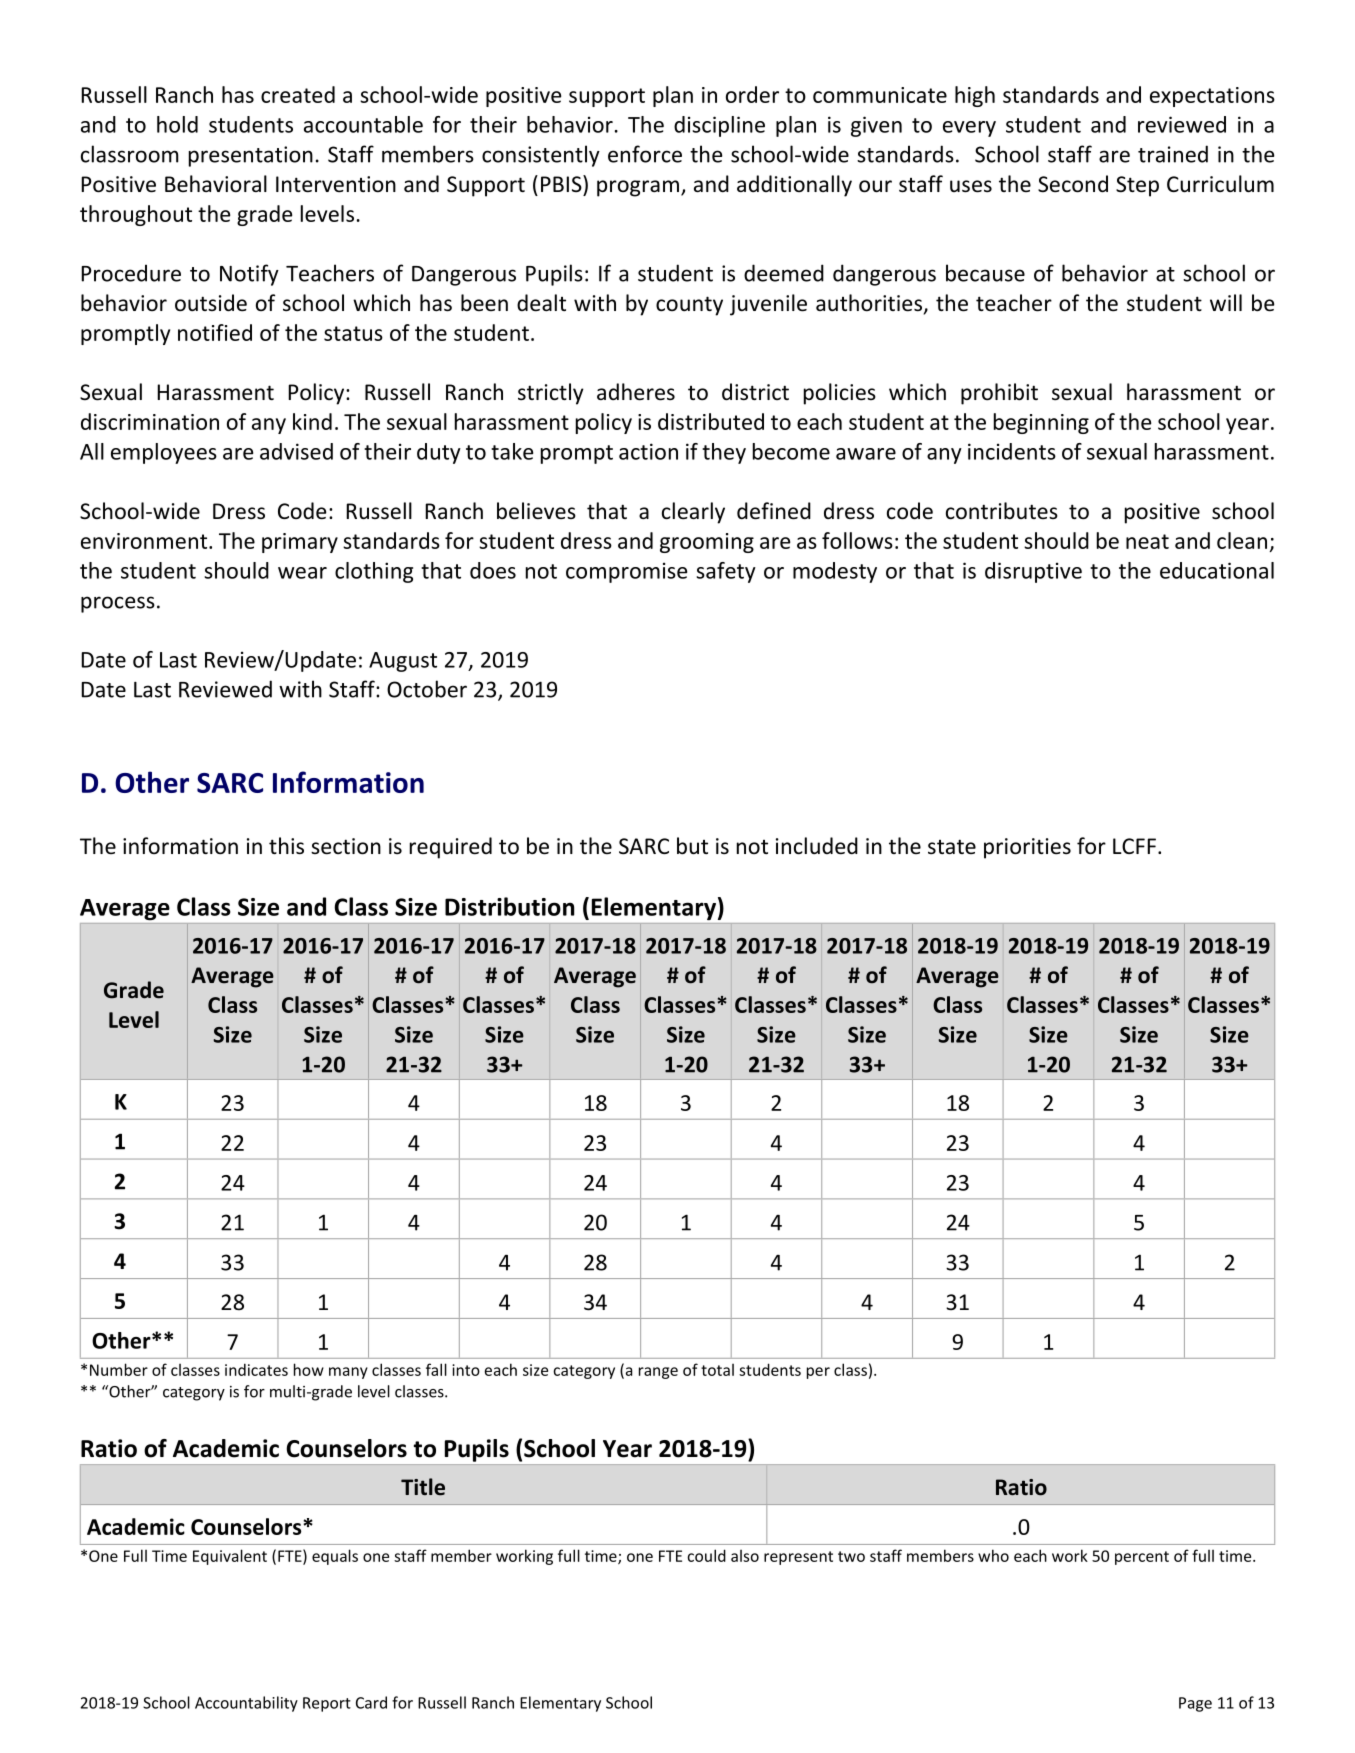 The height and width of the document is (1753, 1355). Describe the element at coordinates (251, 156) in the document. I see `presentation` at that location.
